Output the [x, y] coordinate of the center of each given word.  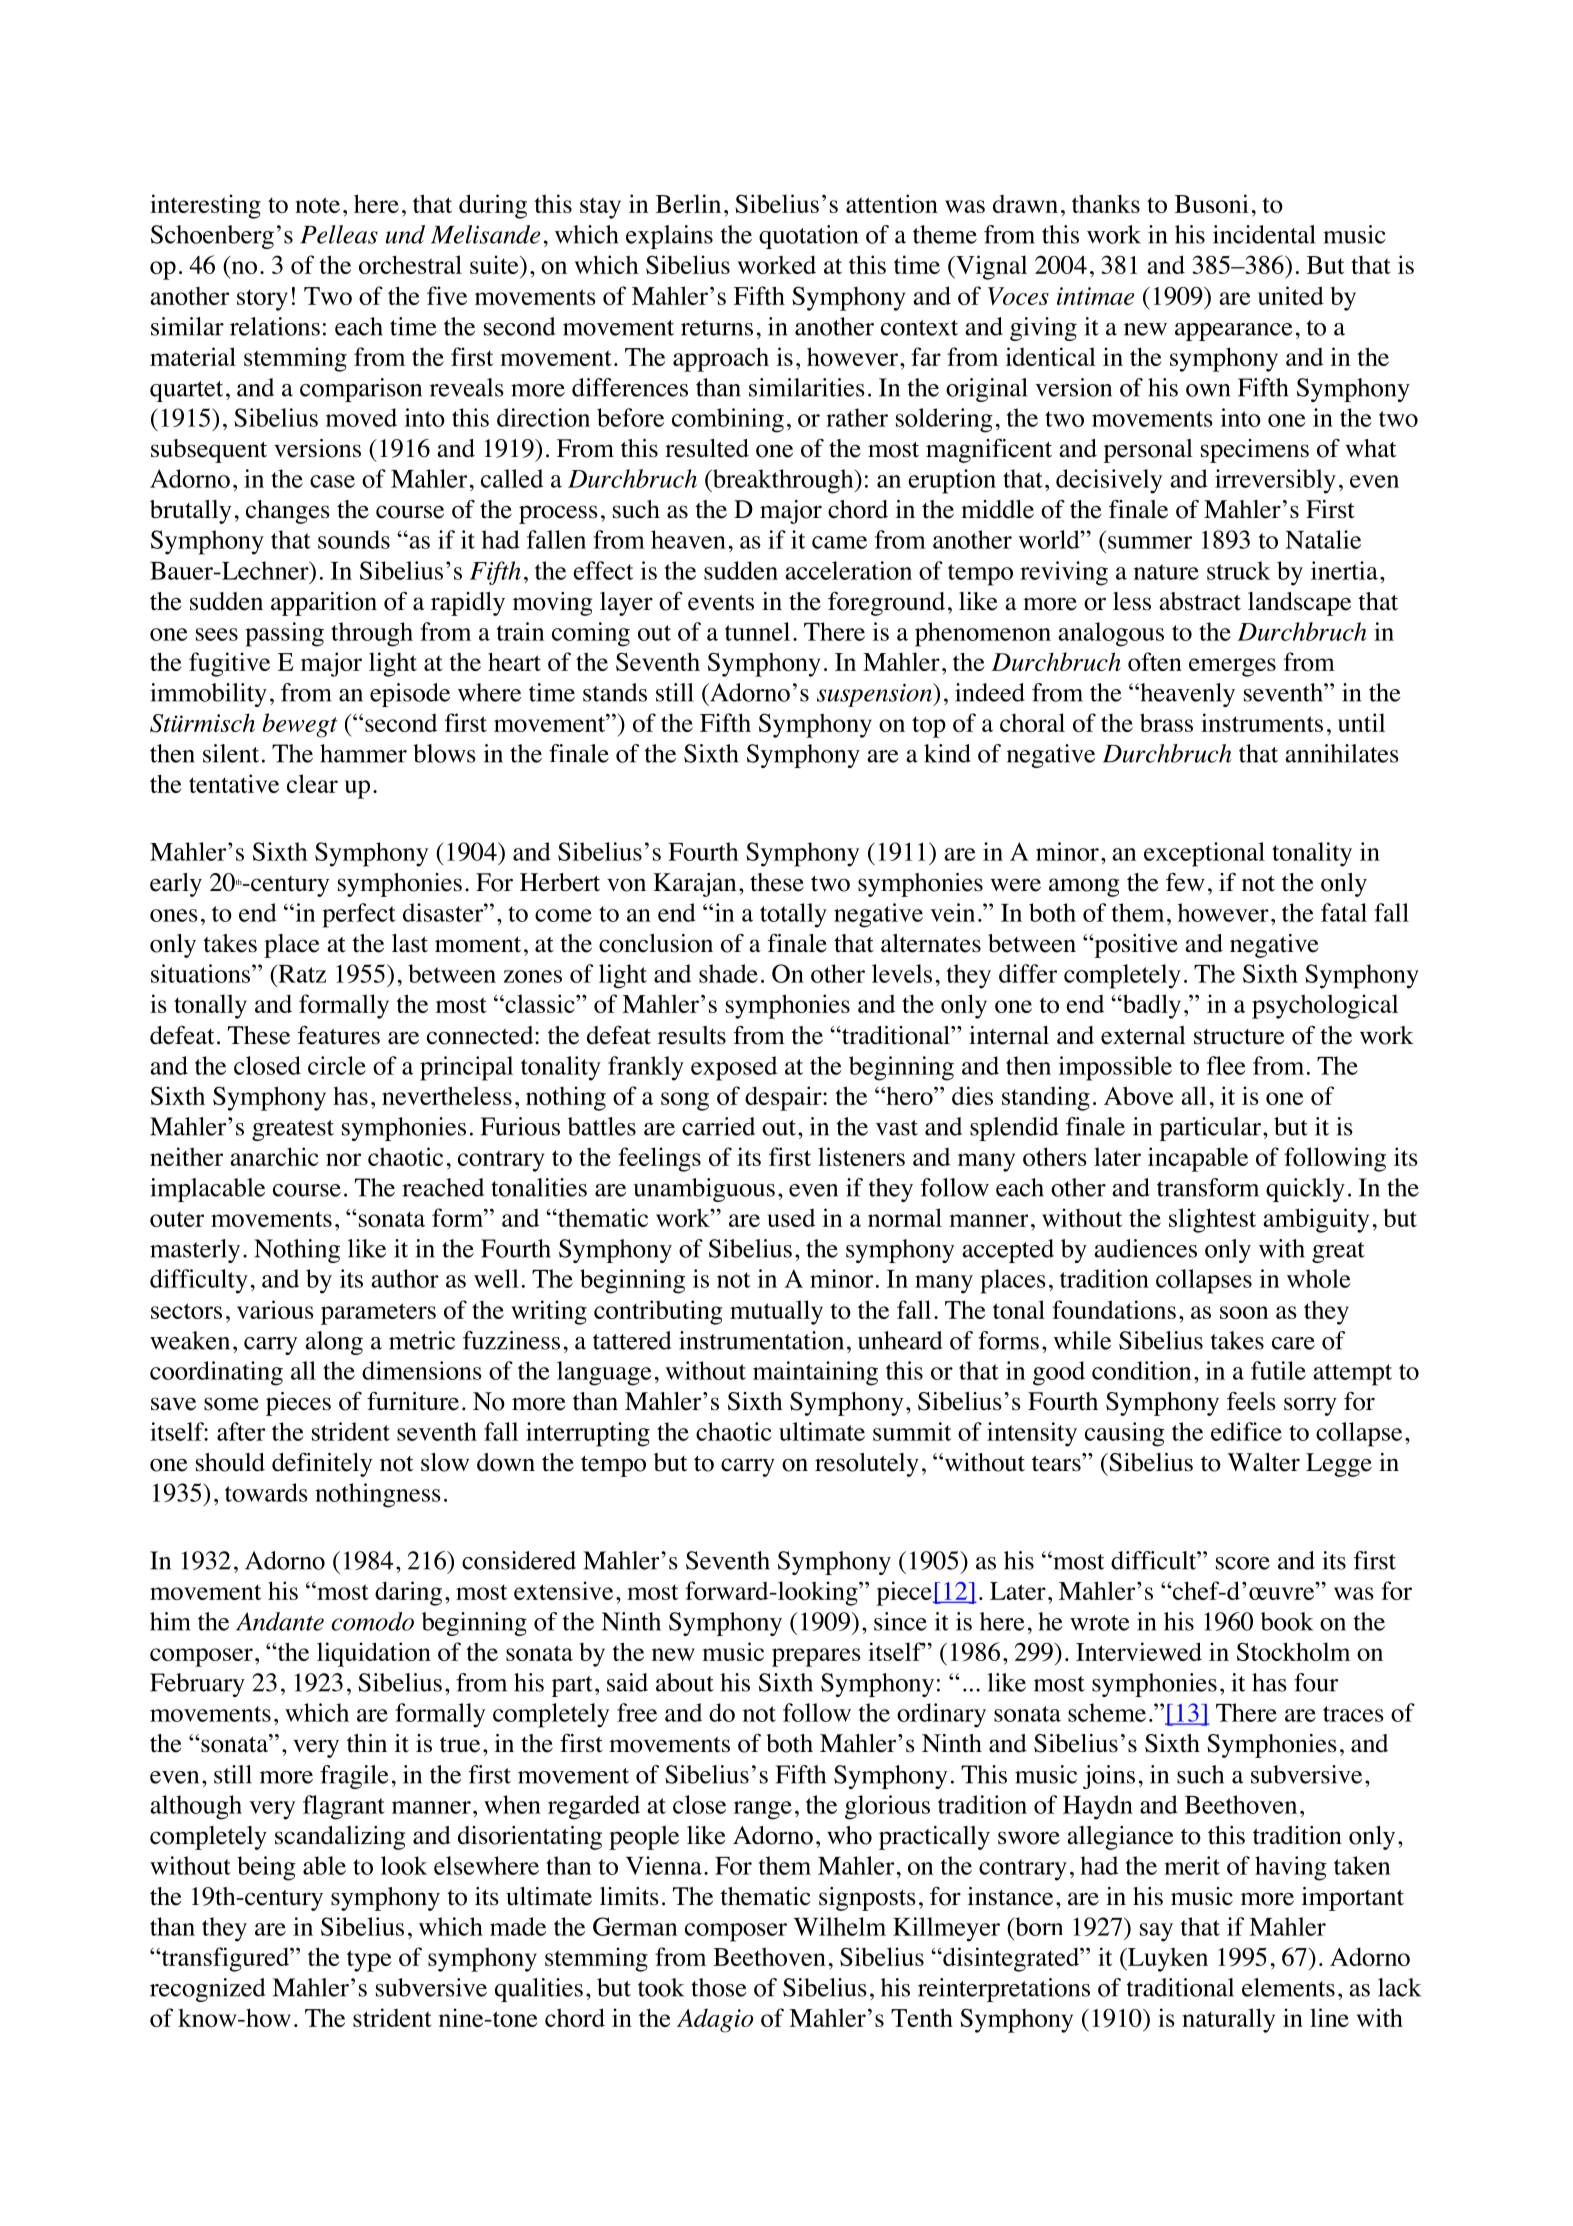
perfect [359, 915]
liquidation [374, 1654]
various [275, 1309]
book [1287, 1621]
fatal [1344, 912]
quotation [808, 237]
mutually [776, 1312]
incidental [1264, 234]
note [317, 205]
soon [1244, 1312]
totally [793, 915]
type [369, 1961]
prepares [816, 1657]
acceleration [848, 570]
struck [1239, 570]
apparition [324, 604]
